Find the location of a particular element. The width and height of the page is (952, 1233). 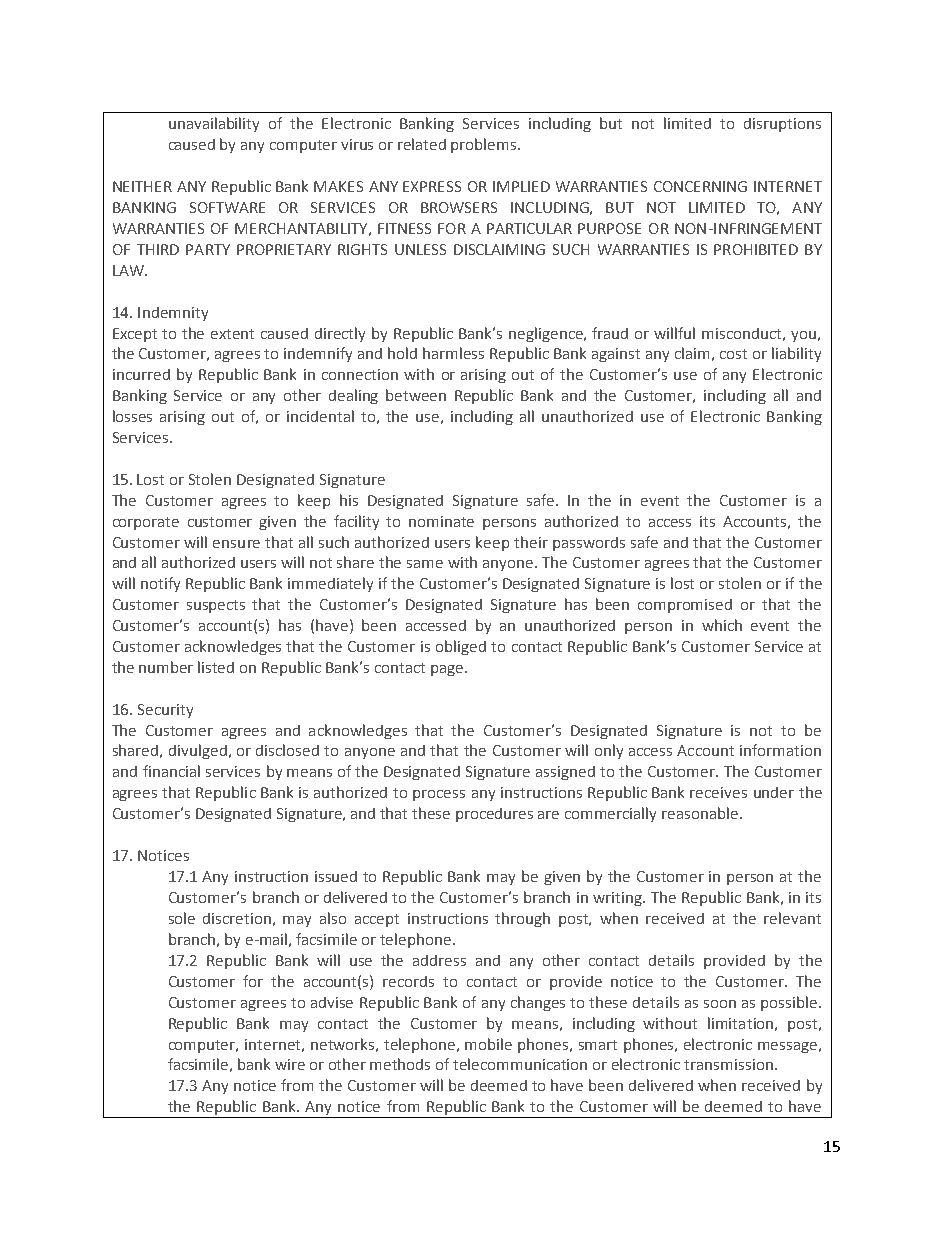

transmission is located at coordinates (728, 1064).
